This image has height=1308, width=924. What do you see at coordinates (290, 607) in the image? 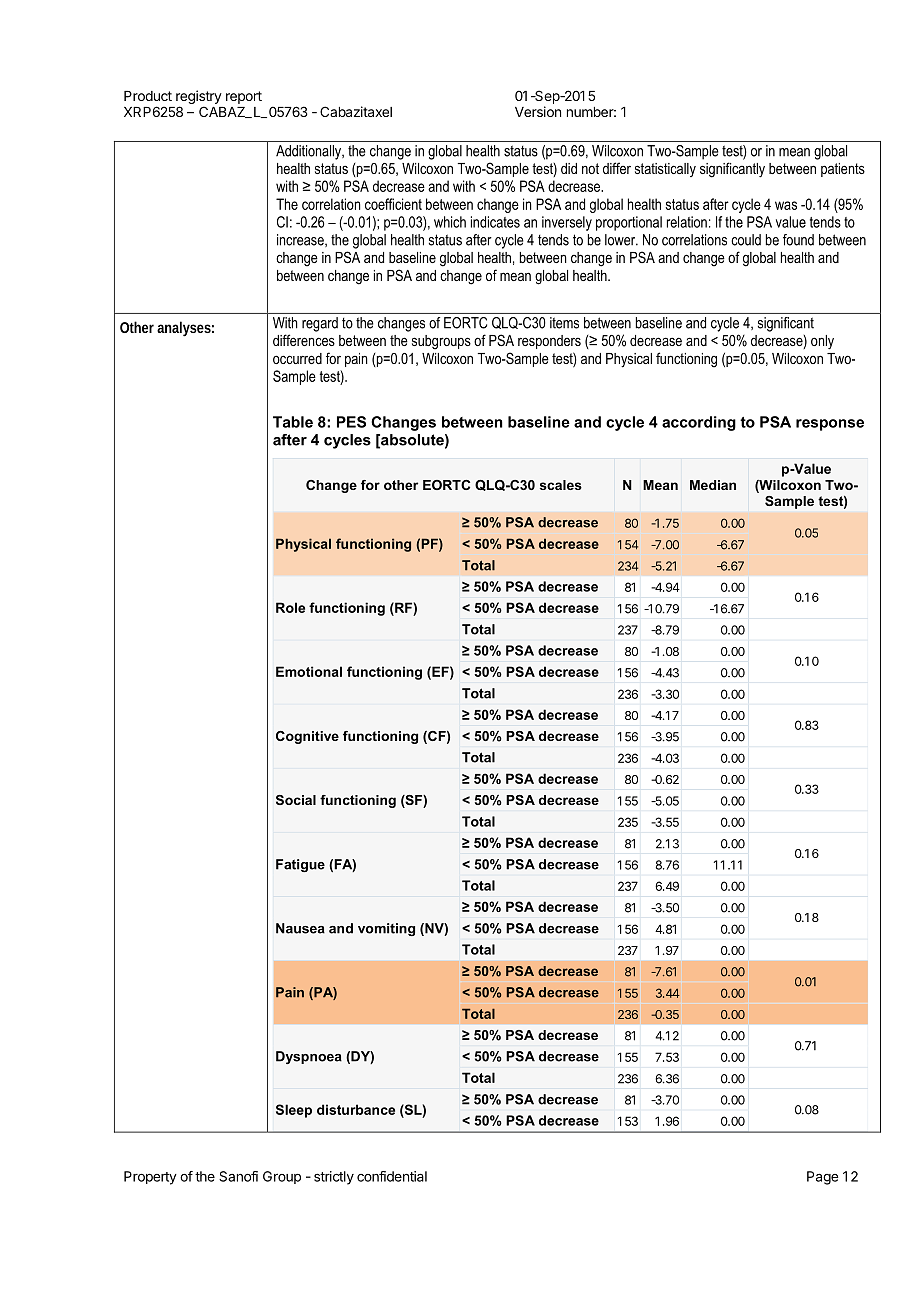
I see `Role` at bounding box center [290, 607].
